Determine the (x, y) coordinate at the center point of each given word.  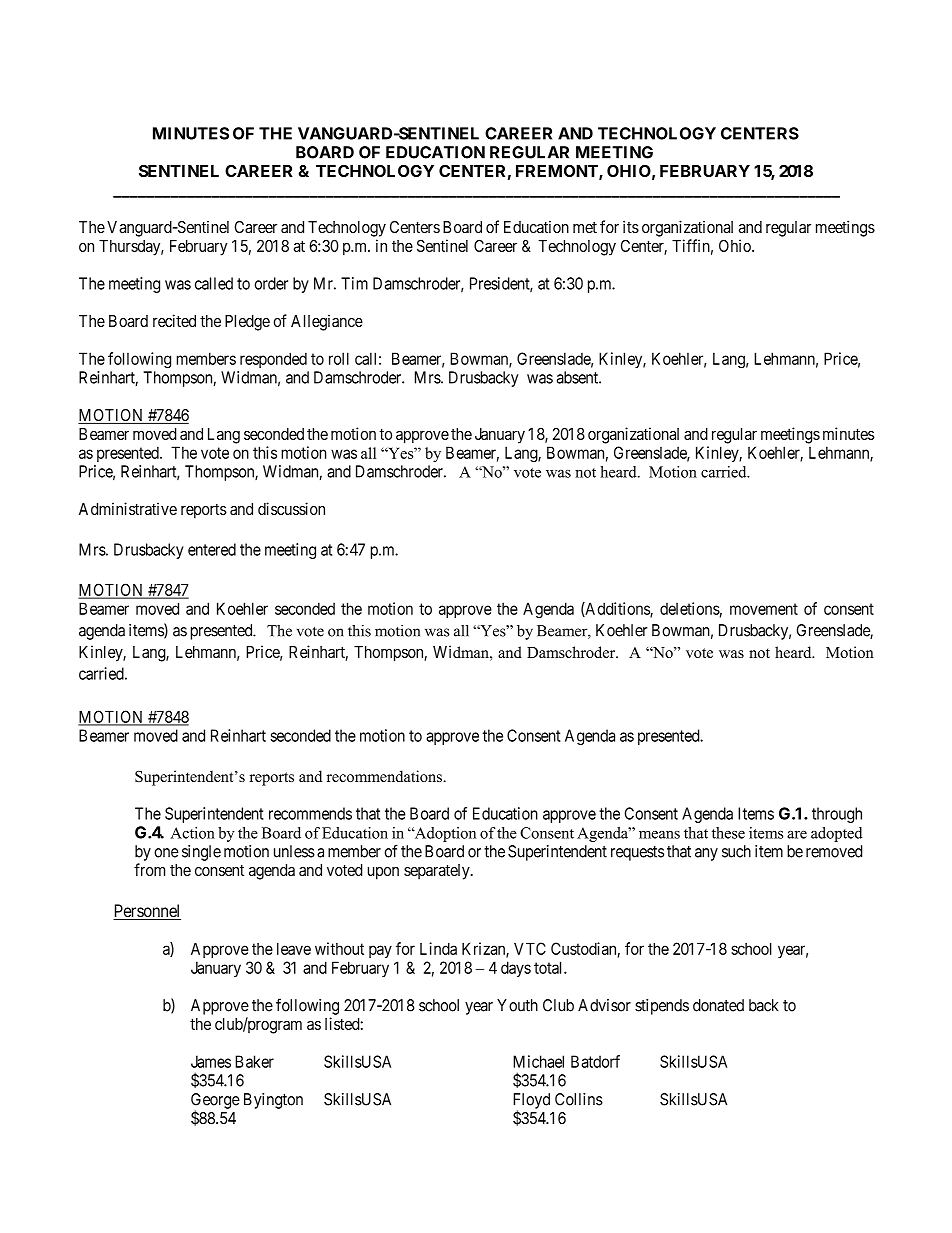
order (271, 283)
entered (212, 549)
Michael (538, 1061)
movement (764, 609)
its (631, 226)
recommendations (385, 776)
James (211, 1061)
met (585, 227)
